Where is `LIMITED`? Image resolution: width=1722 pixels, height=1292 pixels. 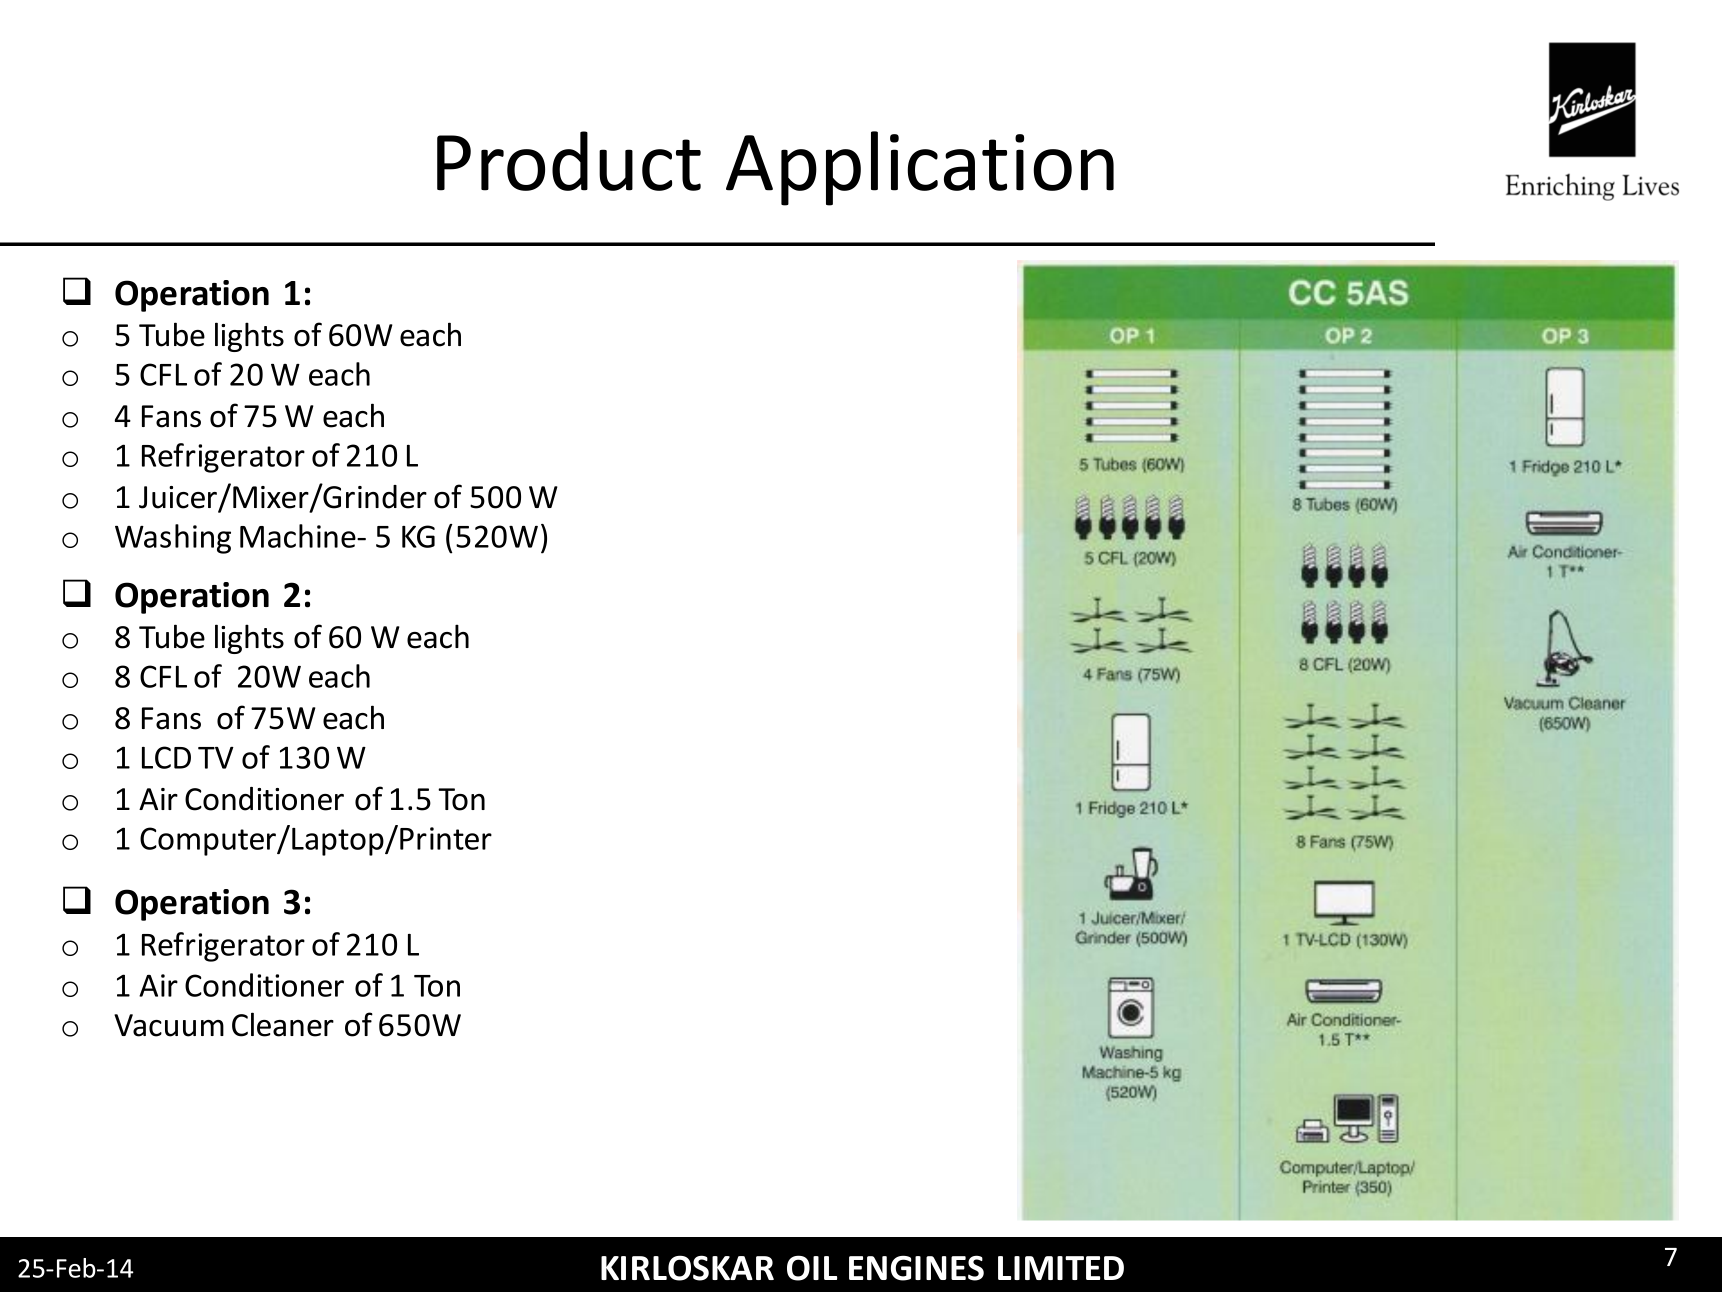 LIMITED is located at coordinates (1061, 1268).
